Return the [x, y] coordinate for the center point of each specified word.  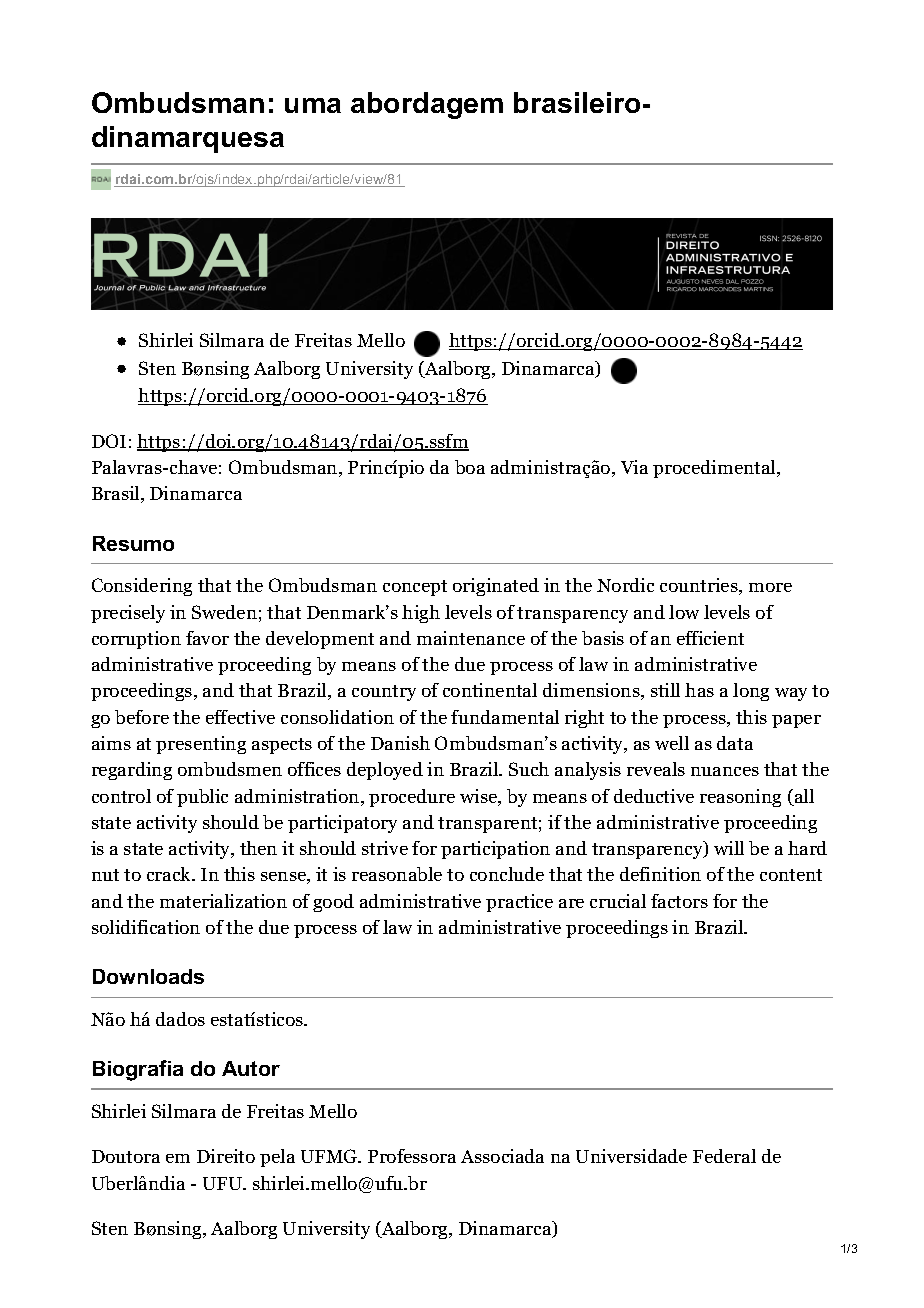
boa [470, 467]
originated [496, 587]
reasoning [740, 798]
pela [277, 1158]
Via [634, 467]
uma [313, 105]
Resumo [133, 543]
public [202, 798]
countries [700, 586]
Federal [724, 1156]
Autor [251, 1068]
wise [480, 797]
